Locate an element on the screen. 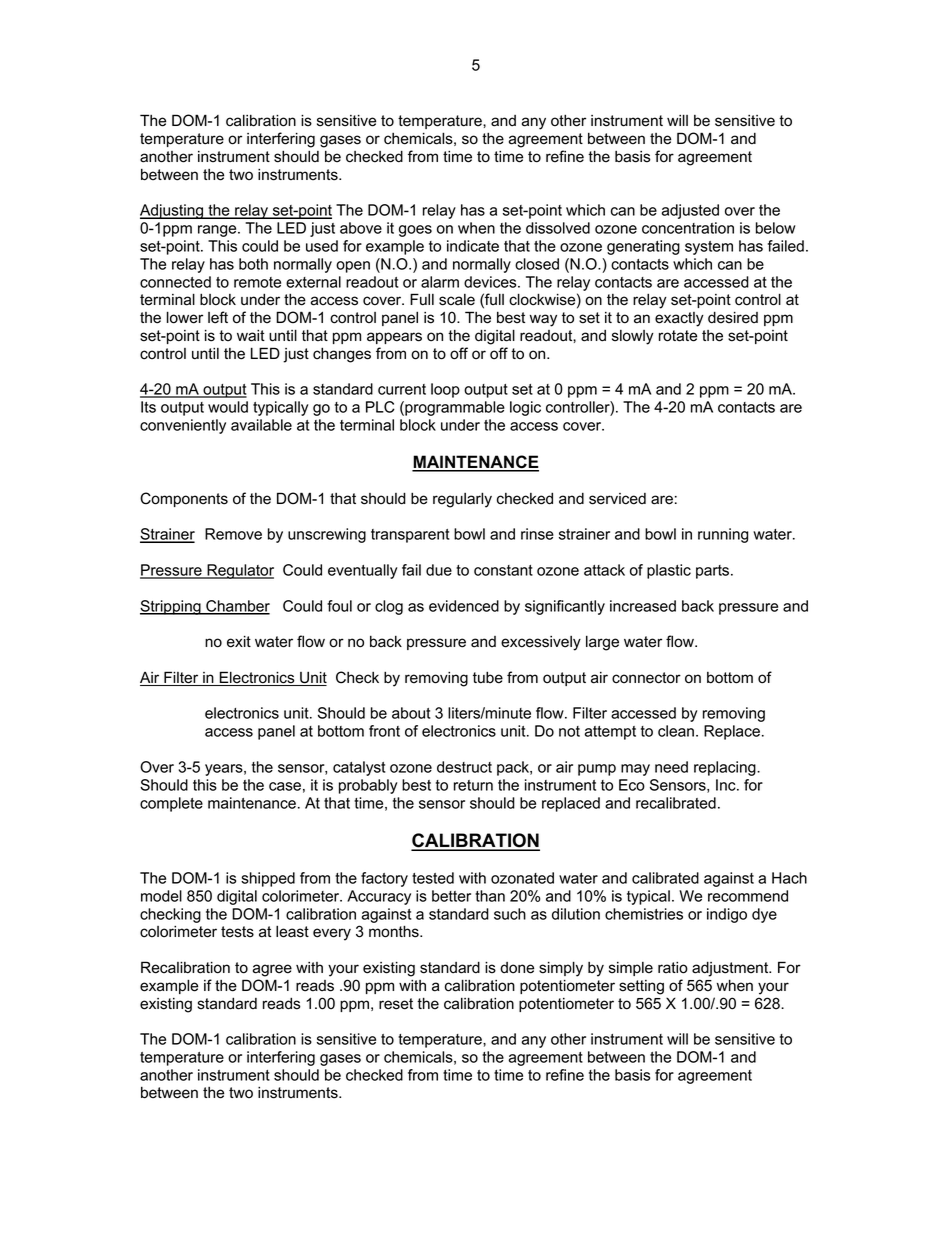  available is located at coordinates (261, 425).
